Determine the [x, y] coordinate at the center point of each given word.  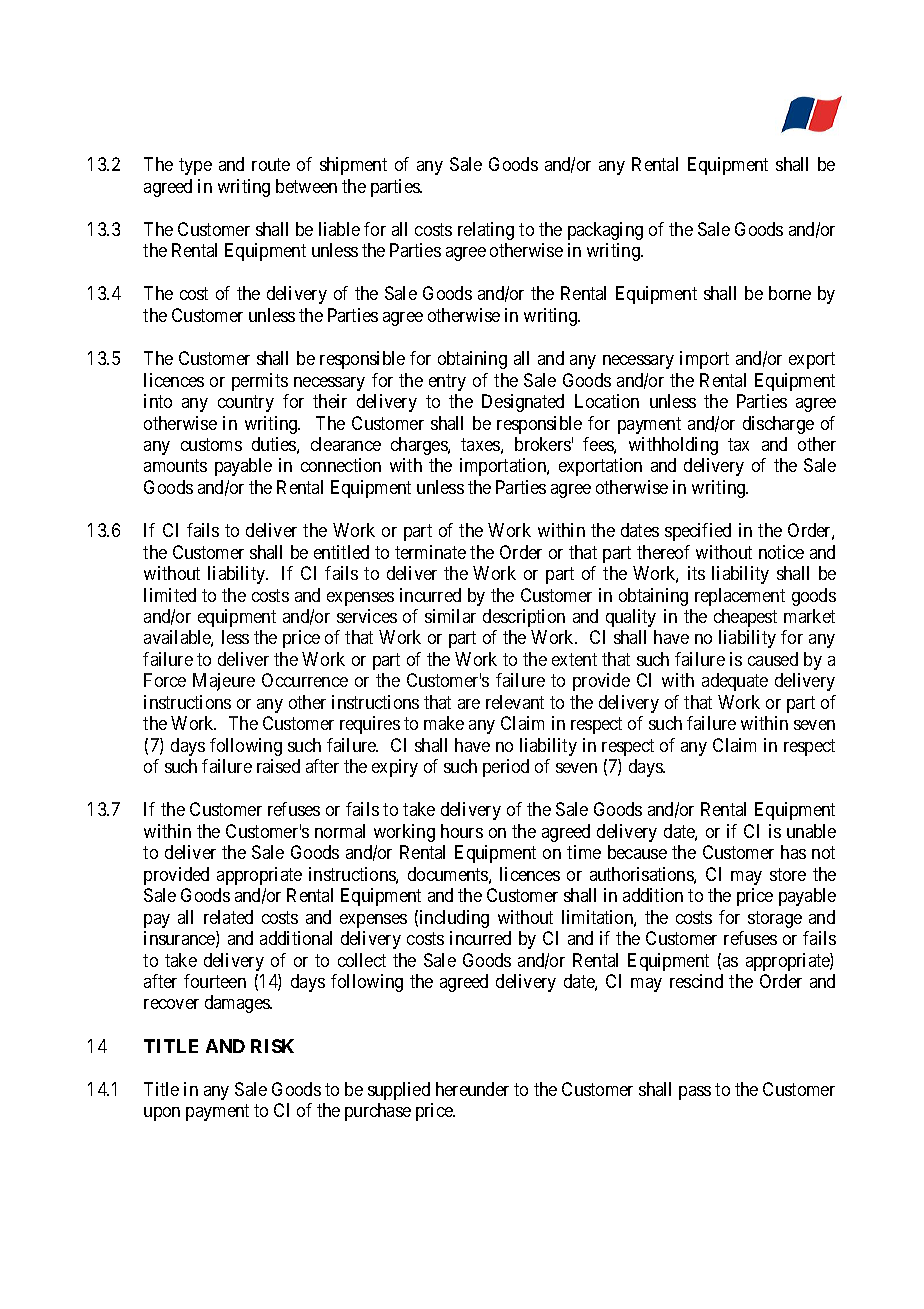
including [454, 919]
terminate [430, 552]
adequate [735, 682]
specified [698, 532]
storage [775, 919]
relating [486, 231]
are [469, 704]
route [271, 164]
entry [447, 382]
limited [170, 595]
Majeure [224, 682]
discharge [778, 425]
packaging [605, 231]
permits [260, 382]
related [228, 917]
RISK [272, 1046]
